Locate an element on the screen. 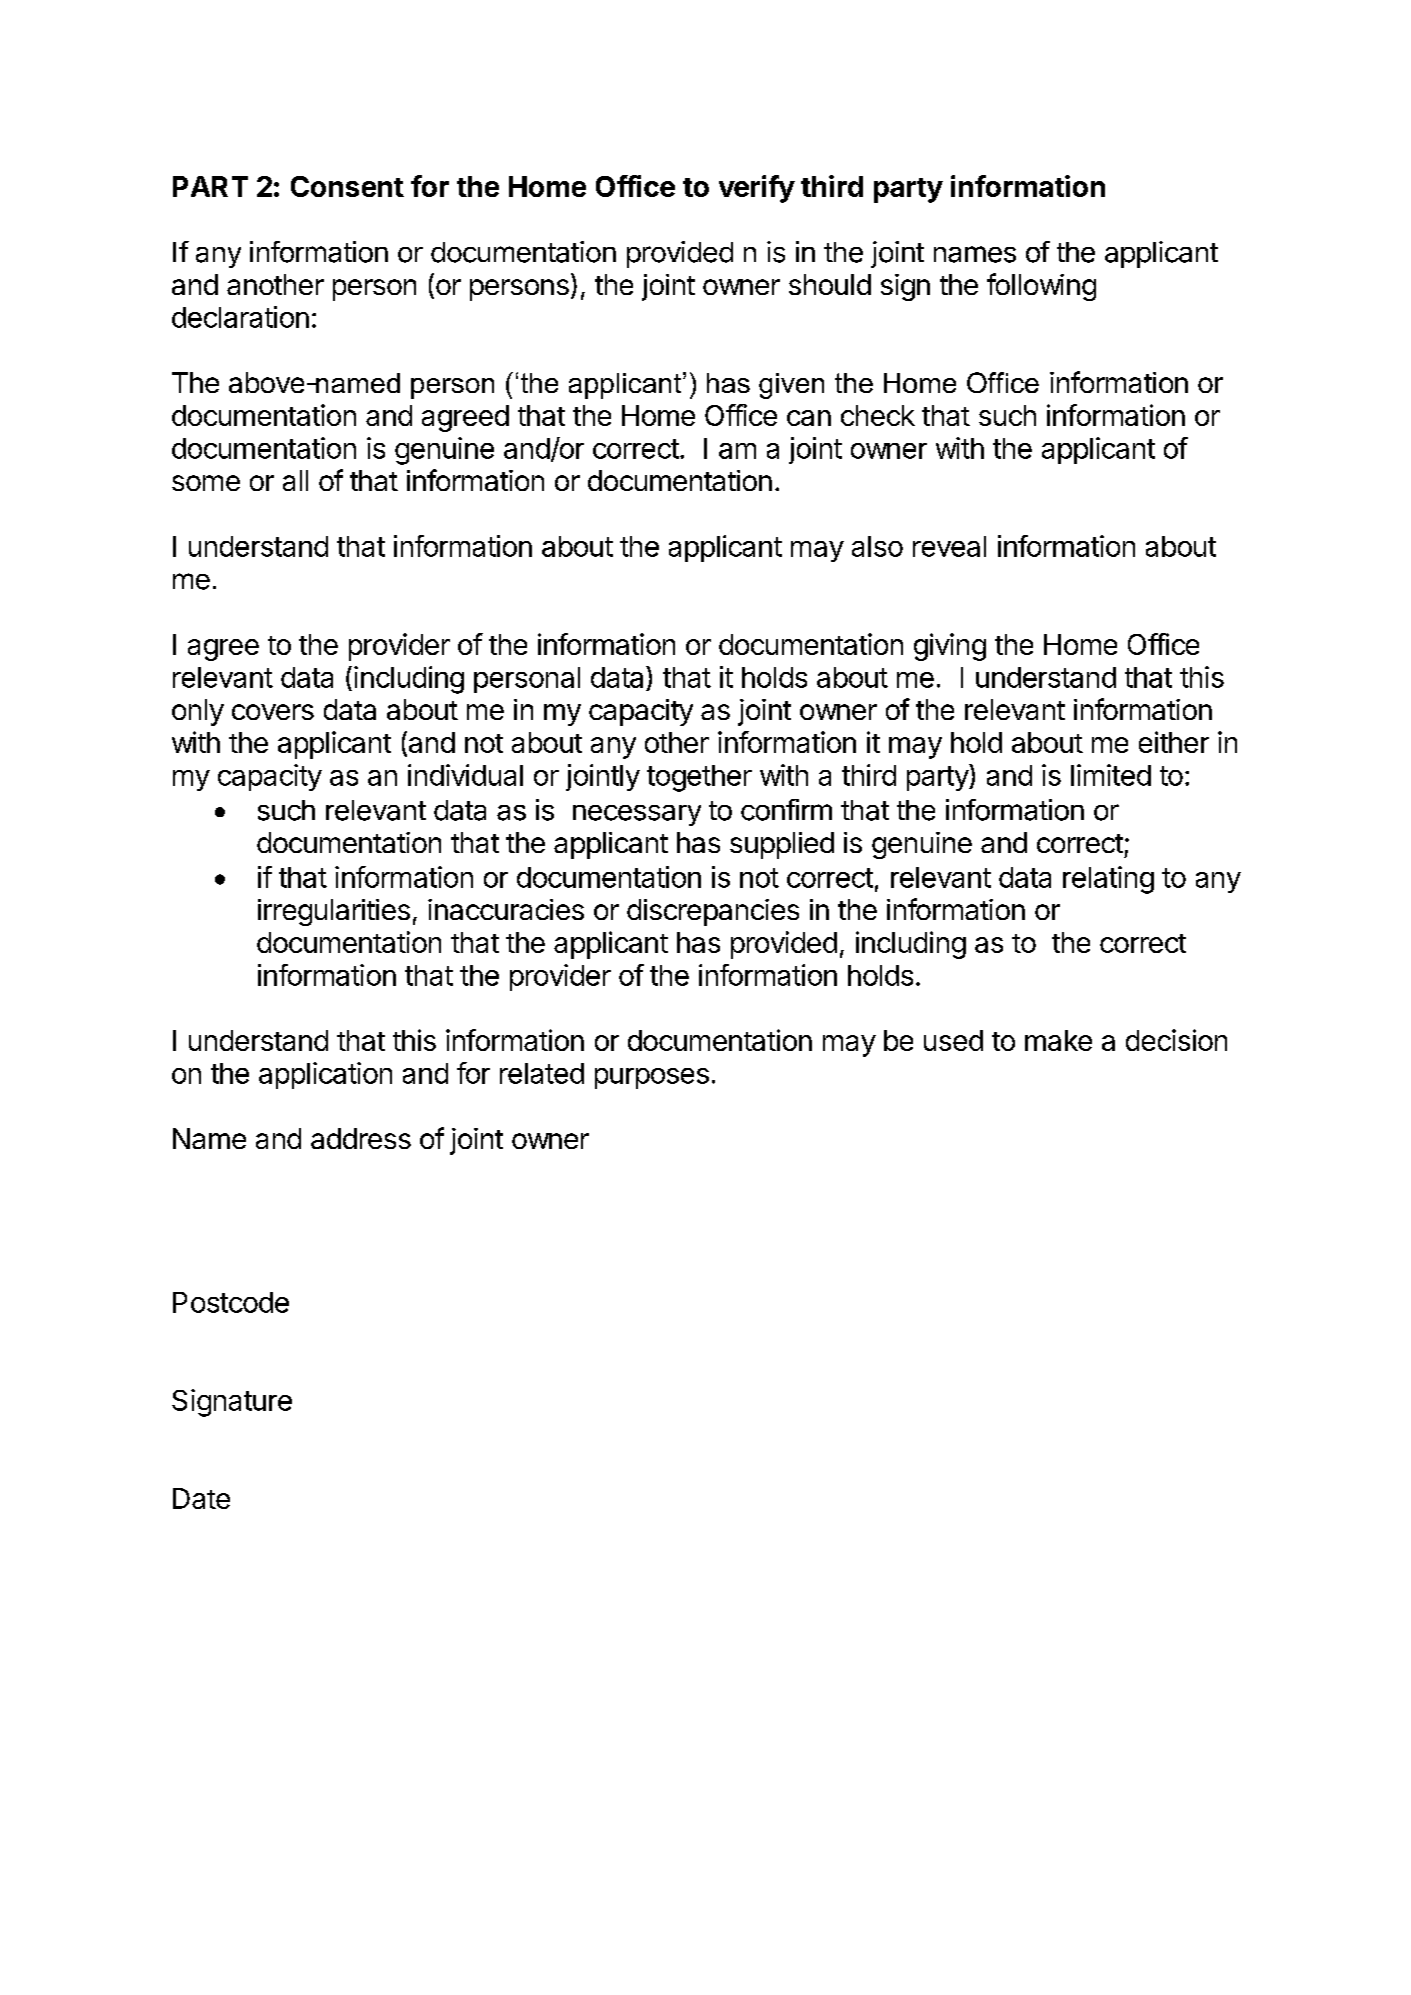  Date is located at coordinates (201, 1498).
